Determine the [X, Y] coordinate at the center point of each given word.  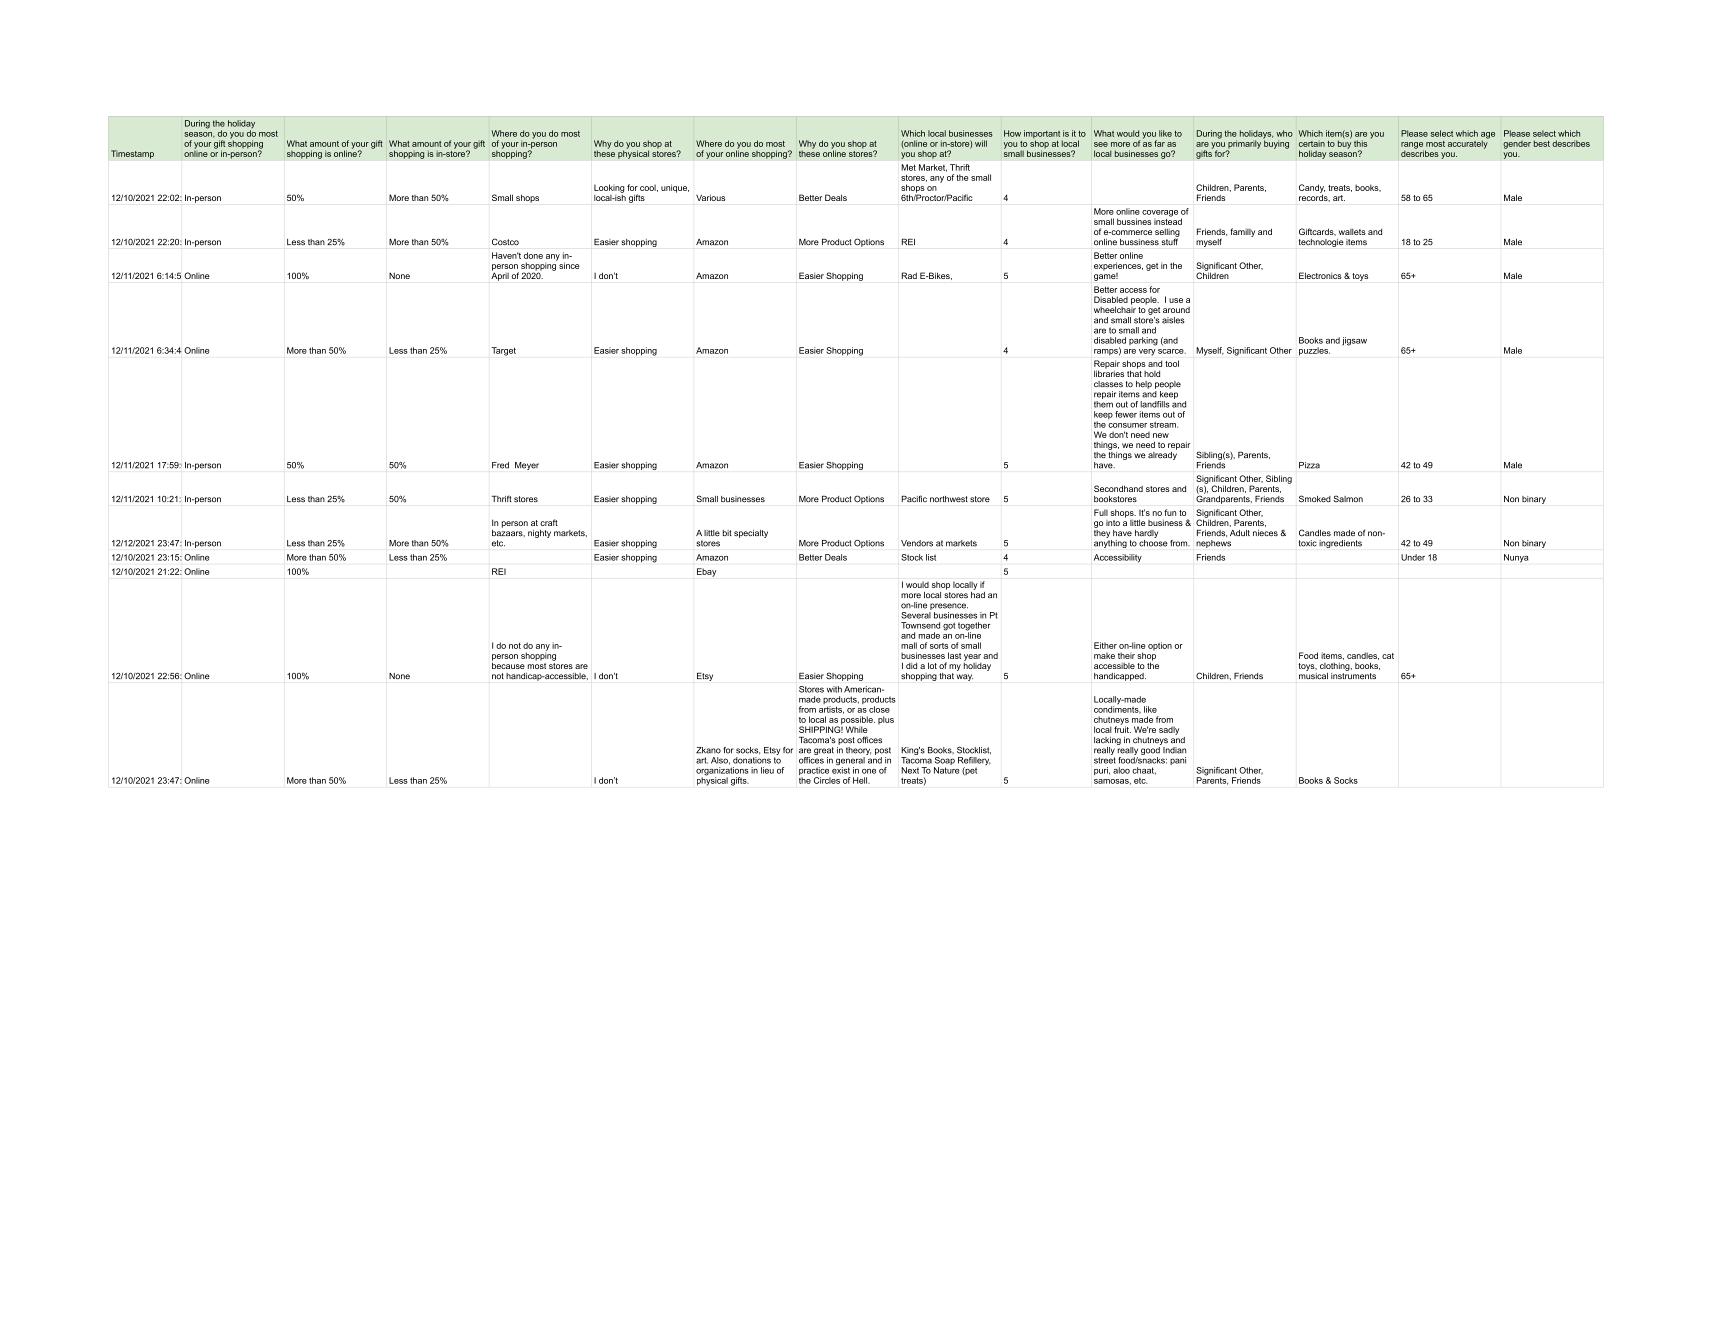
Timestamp [132, 154]
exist [841, 770]
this [1360, 143]
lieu [767, 770]
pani [1178, 761]
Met [908, 167]
